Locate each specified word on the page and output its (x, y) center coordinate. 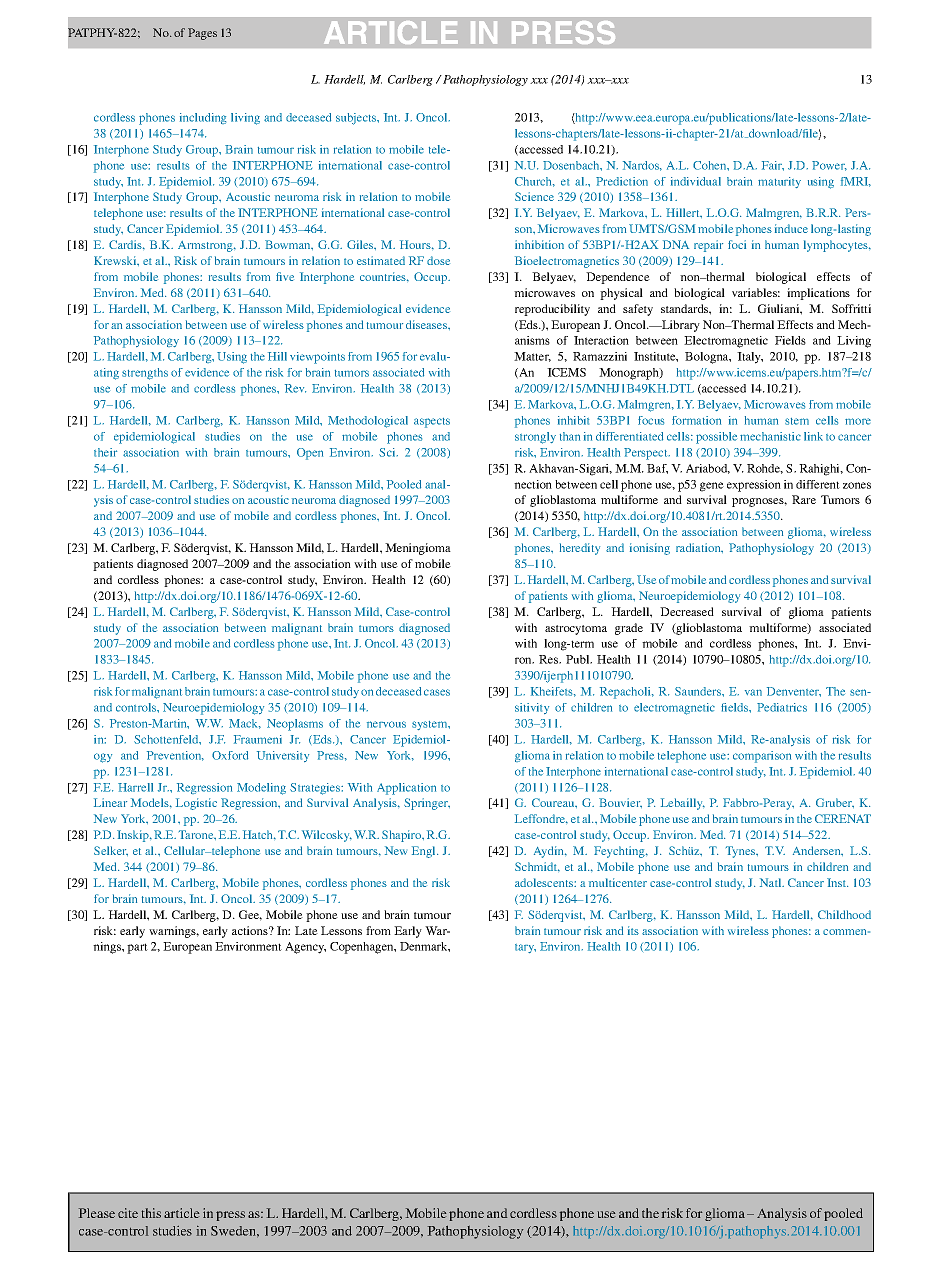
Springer (427, 804)
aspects (432, 423)
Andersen (818, 851)
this (151, 1213)
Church (535, 182)
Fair (773, 166)
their (105, 452)
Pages (202, 34)
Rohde (765, 469)
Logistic (196, 804)
